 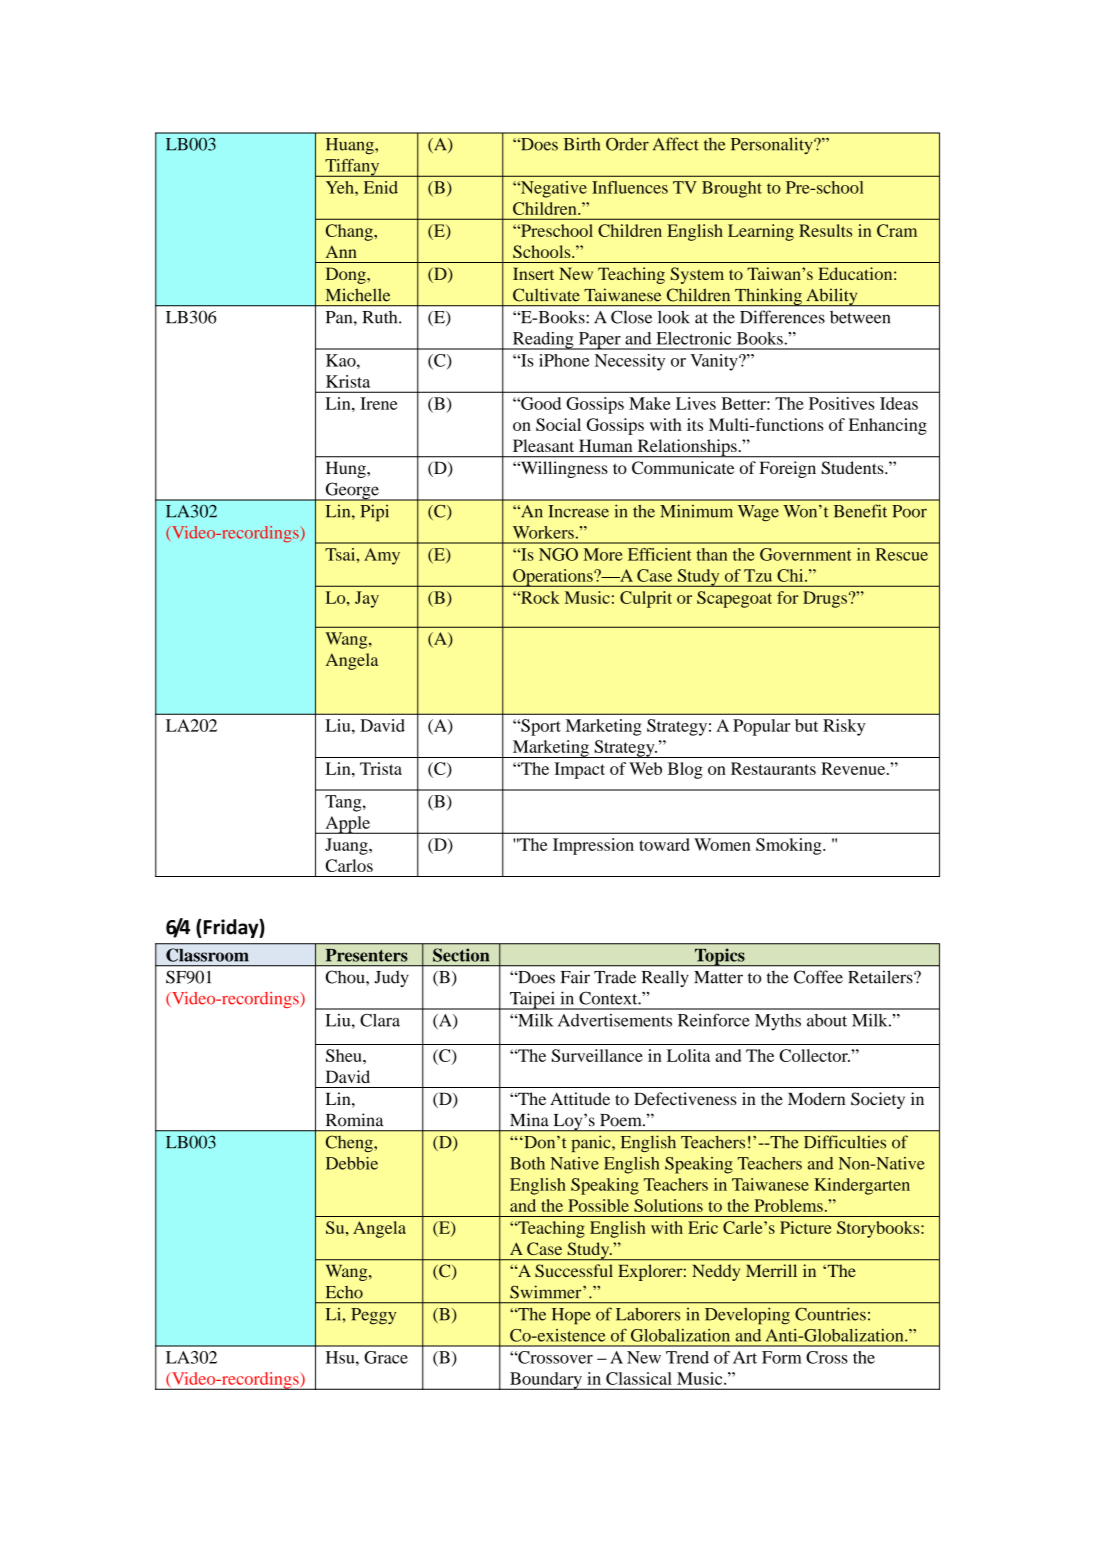 What do you see at coordinates (582, 144) in the document?
I see `Birth` at bounding box center [582, 144].
